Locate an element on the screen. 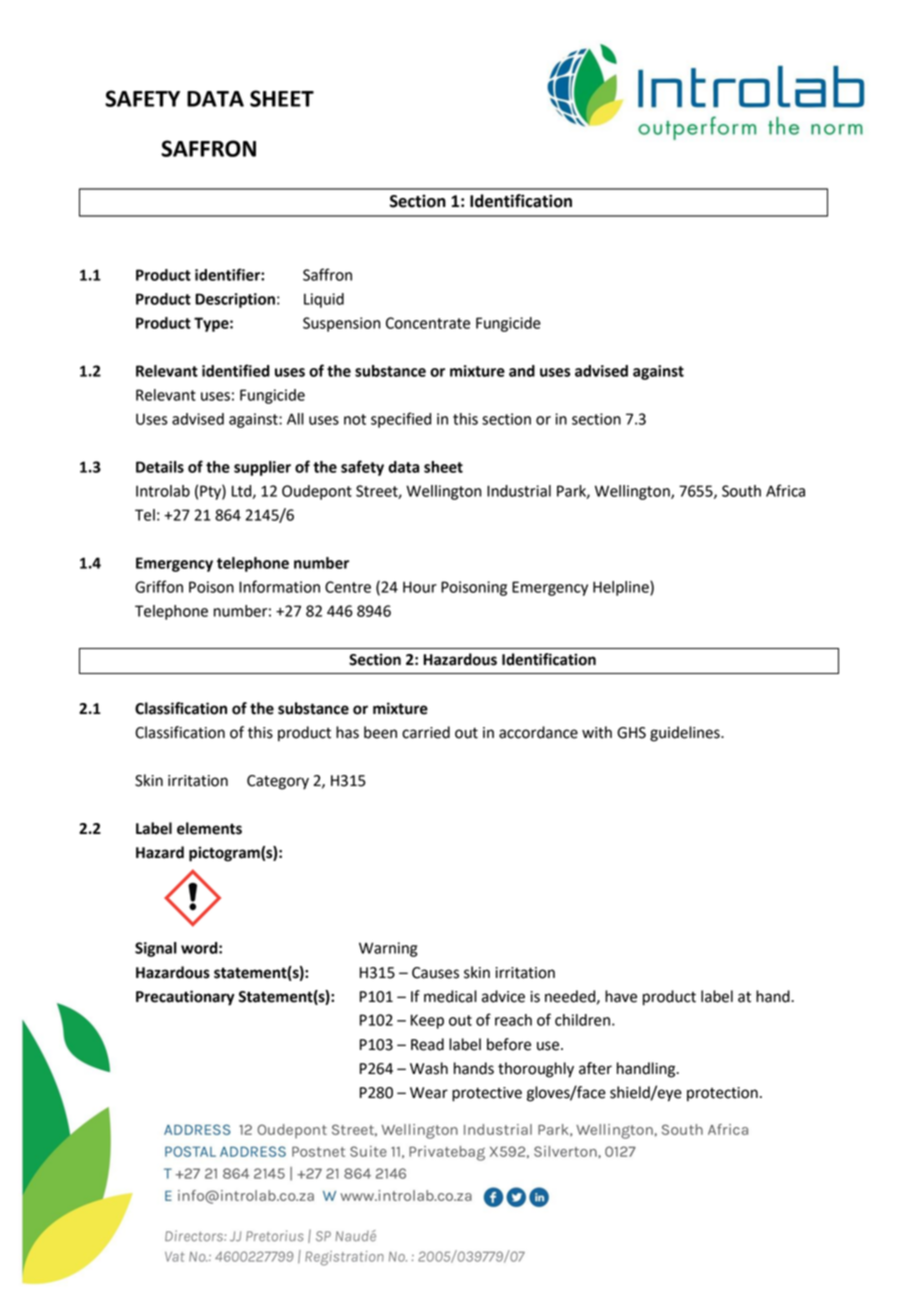 The image size is (924, 1308). Description is located at coordinates (235, 300).
